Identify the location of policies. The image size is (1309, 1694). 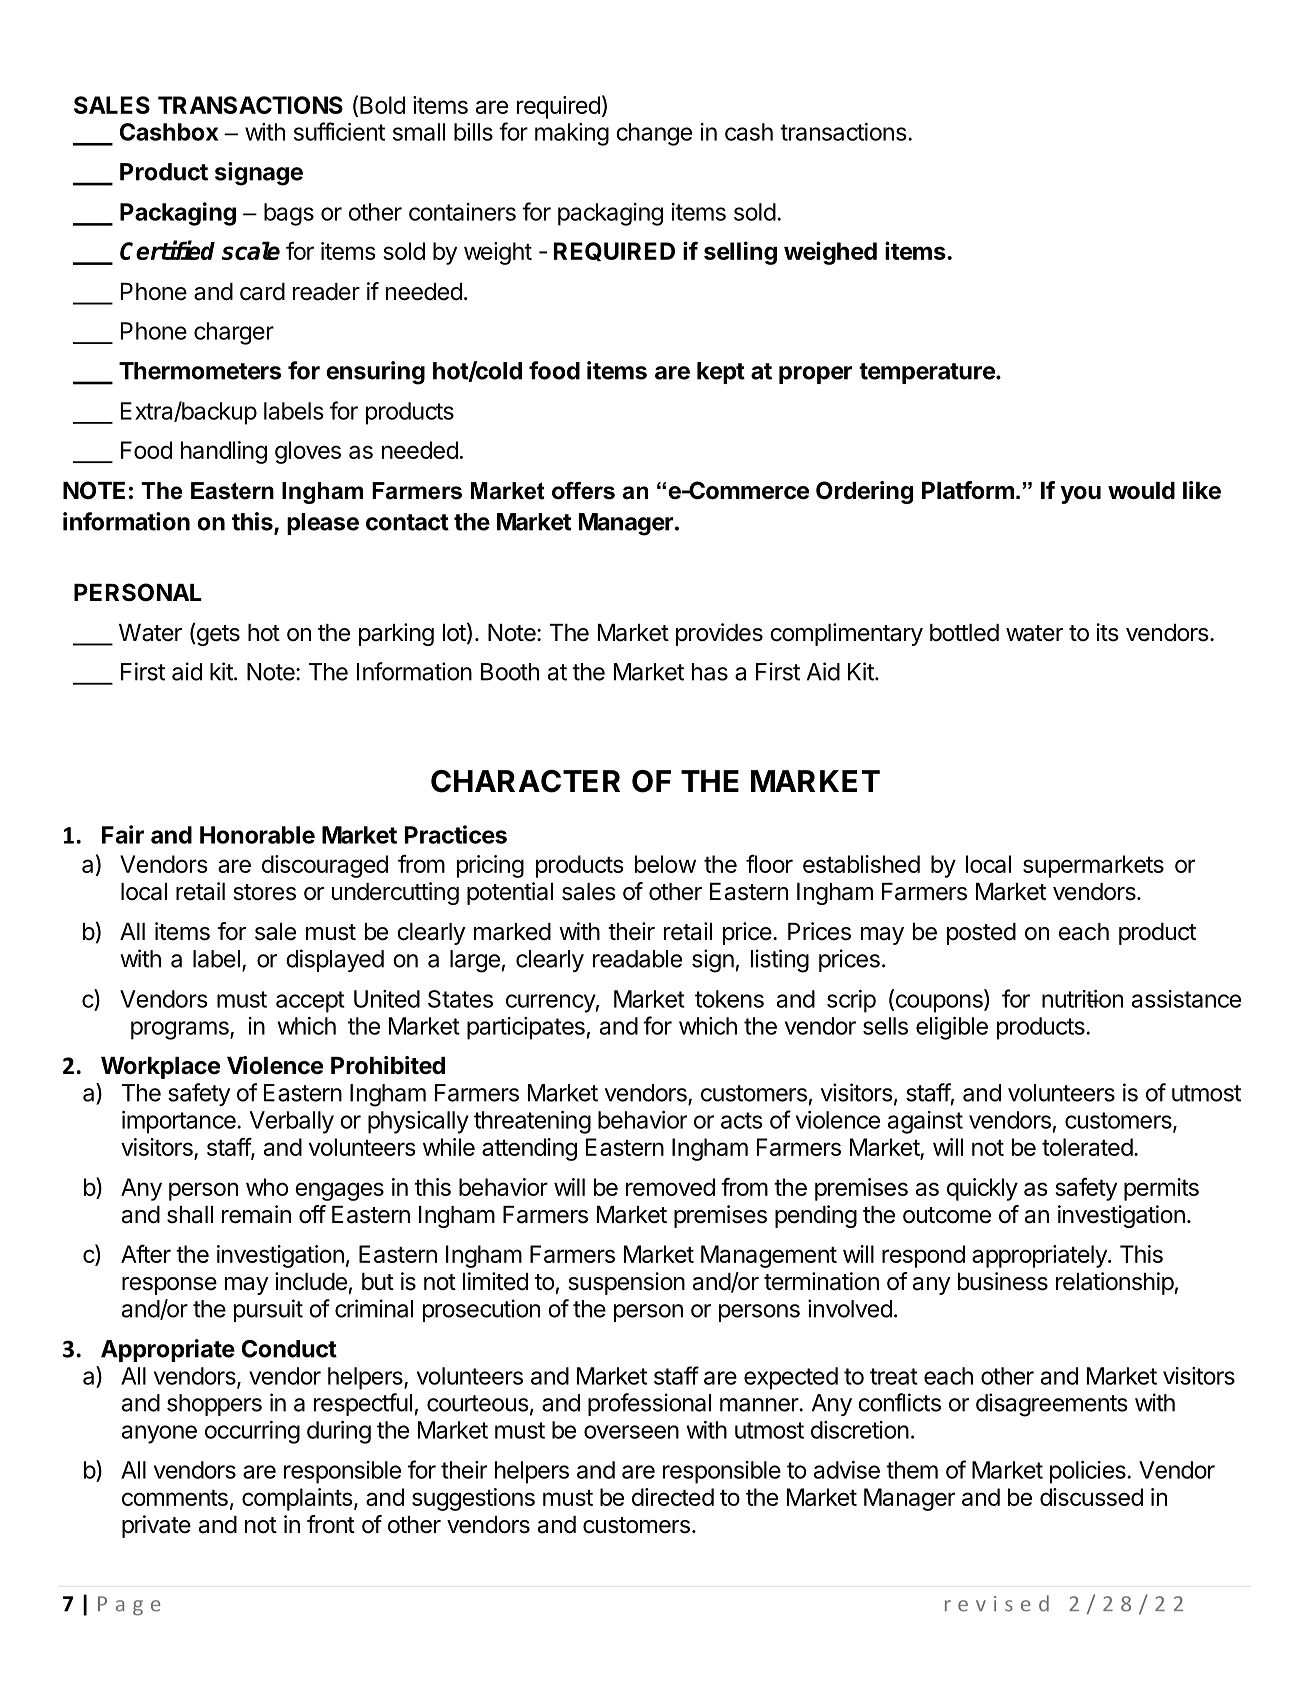
(1089, 1472).
